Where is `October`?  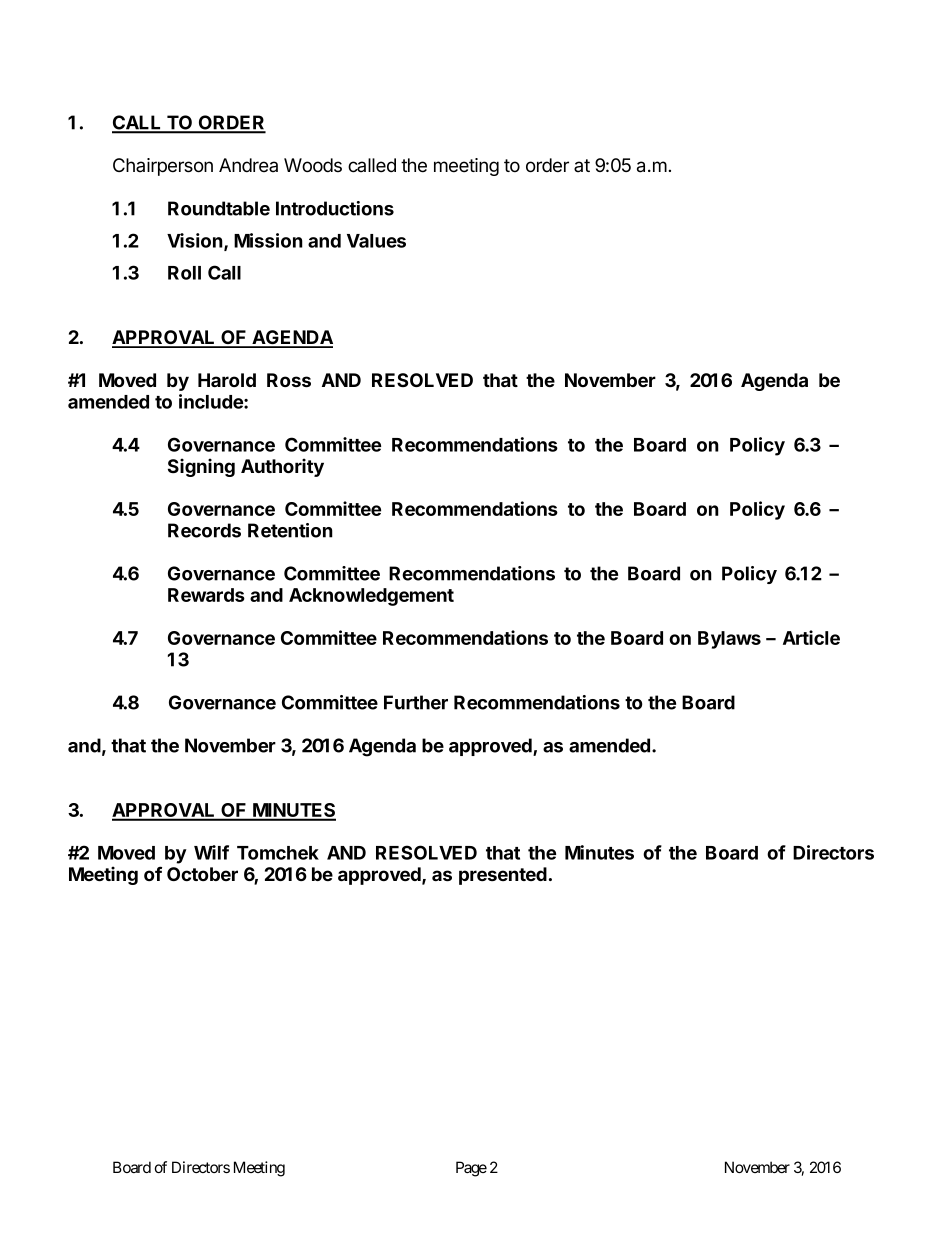 October is located at coordinates (202, 874).
